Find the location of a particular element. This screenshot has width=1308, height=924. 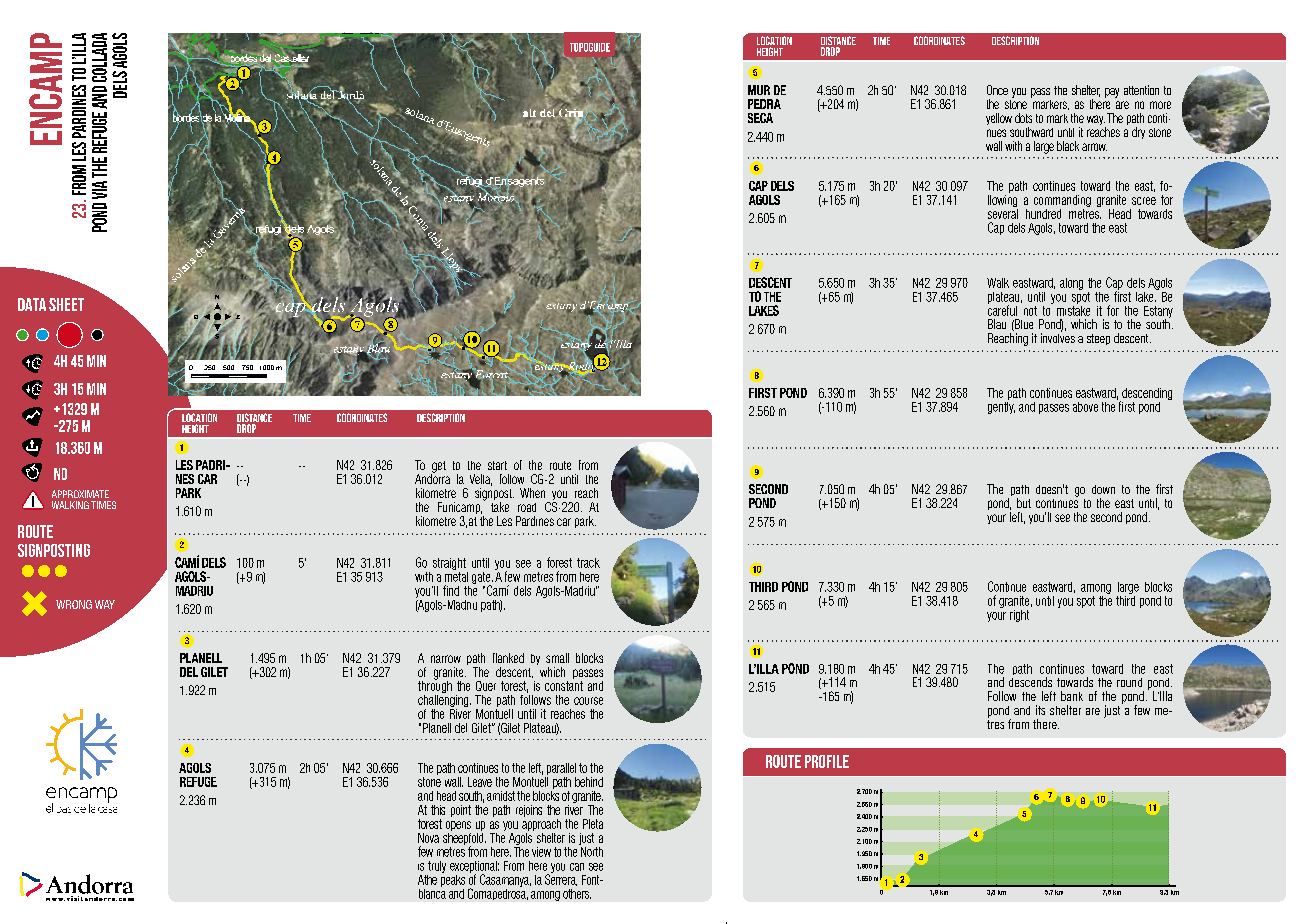

WRONG is located at coordinates (74, 604).
